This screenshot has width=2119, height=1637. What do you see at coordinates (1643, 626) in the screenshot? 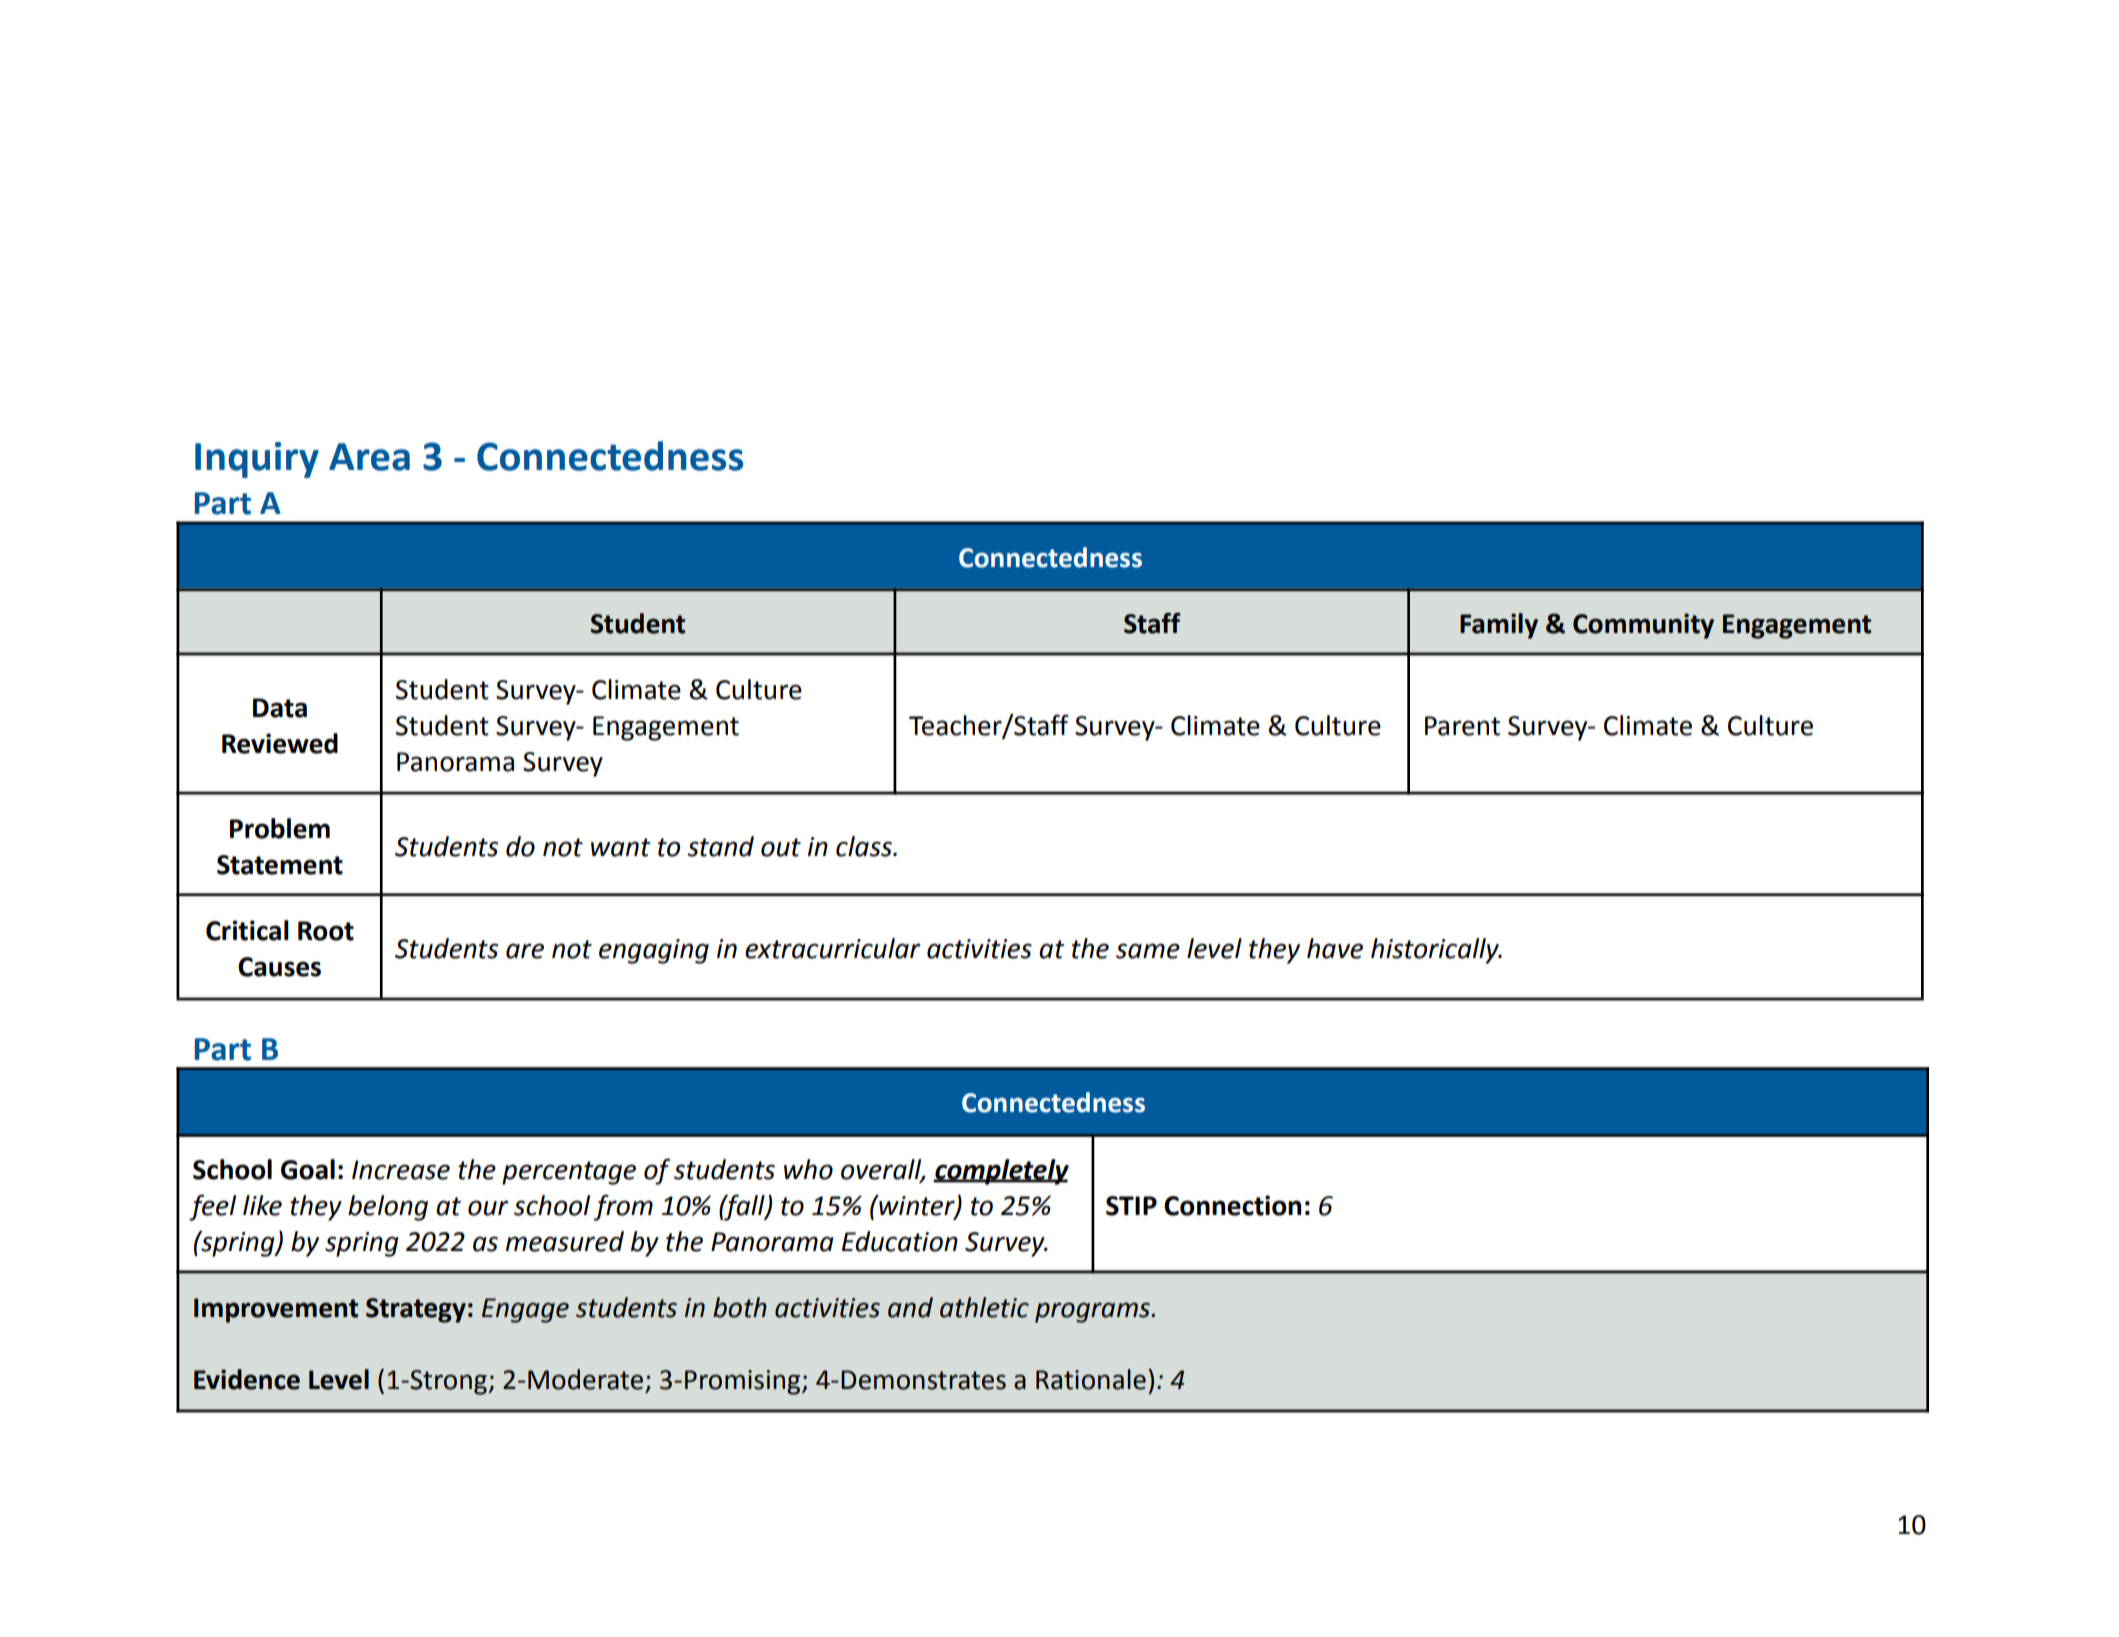
I see `Community` at bounding box center [1643, 626].
